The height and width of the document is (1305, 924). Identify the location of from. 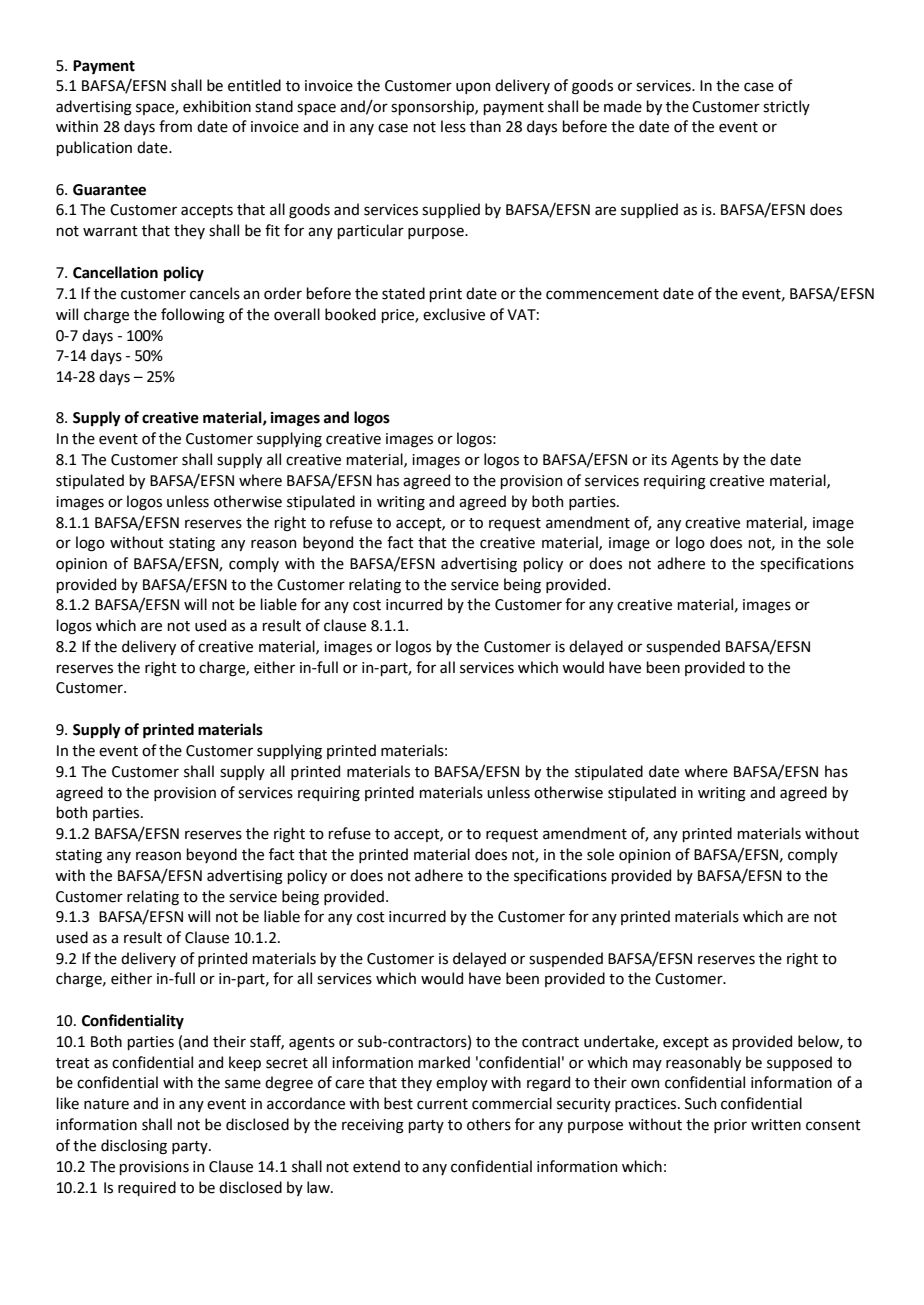
(175, 126).
